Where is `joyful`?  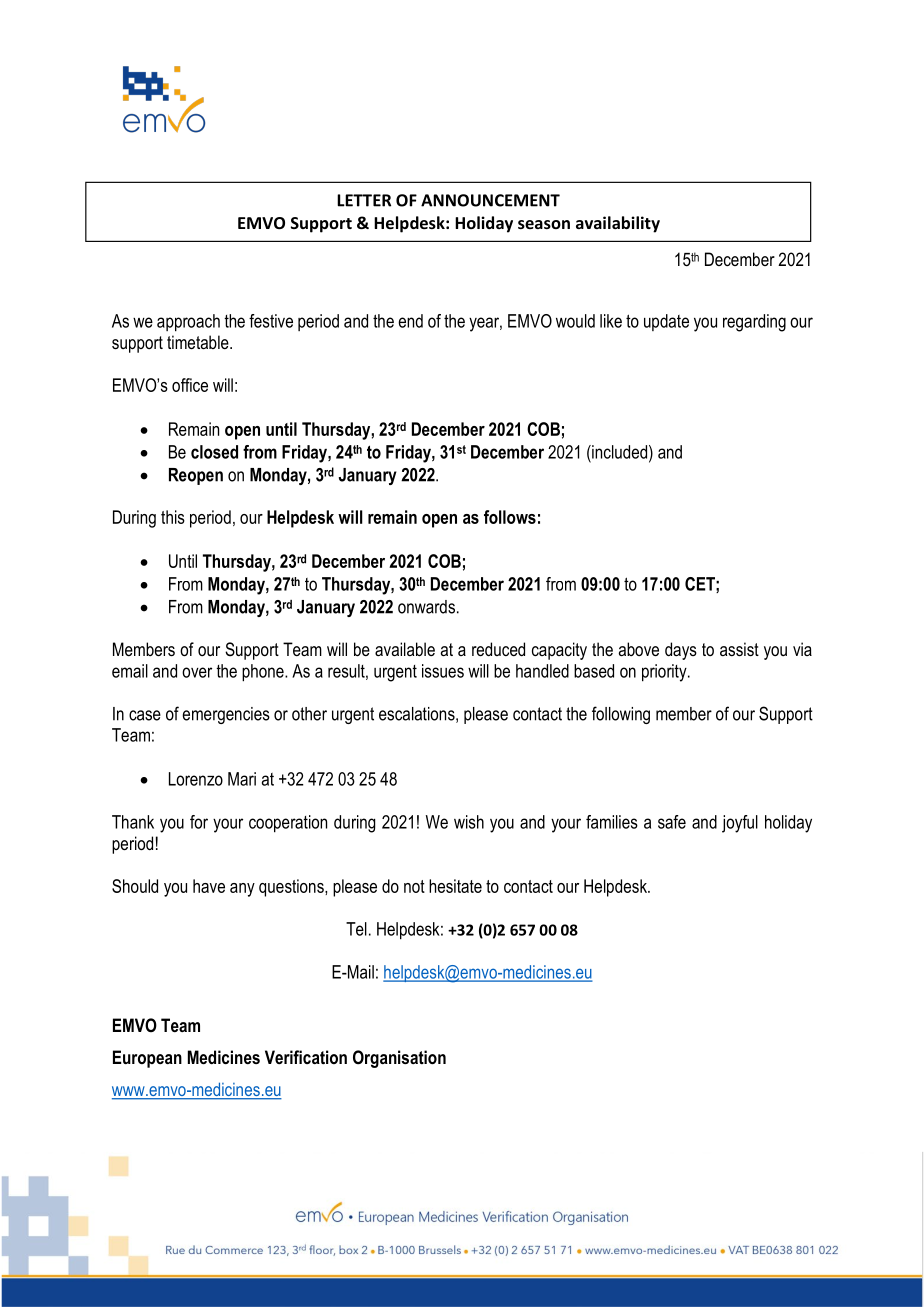
joyful is located at coordinates (740, 824).
